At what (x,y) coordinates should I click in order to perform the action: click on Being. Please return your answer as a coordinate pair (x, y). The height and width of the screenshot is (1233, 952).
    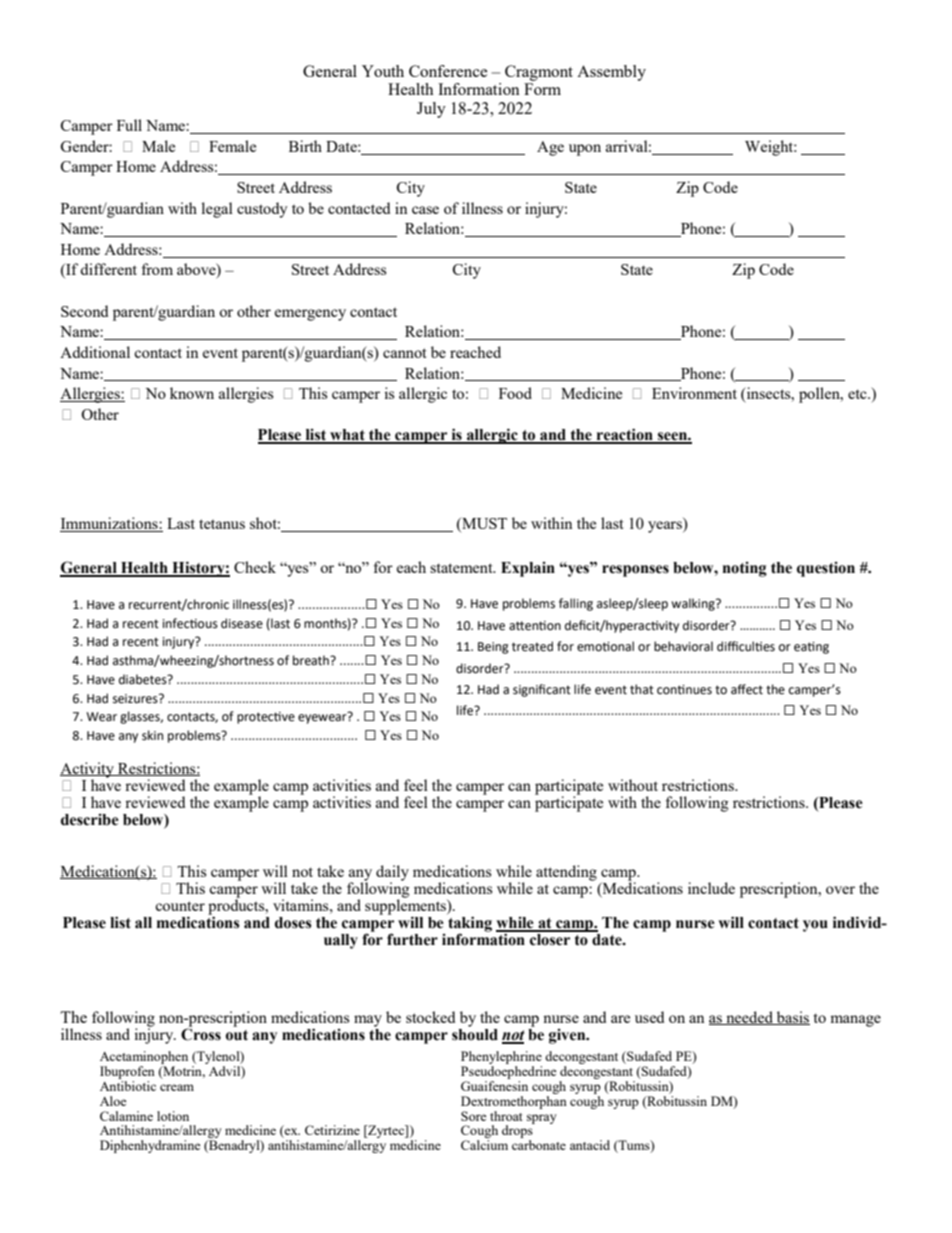
    Looking at the image, I should click on (493, 648).
